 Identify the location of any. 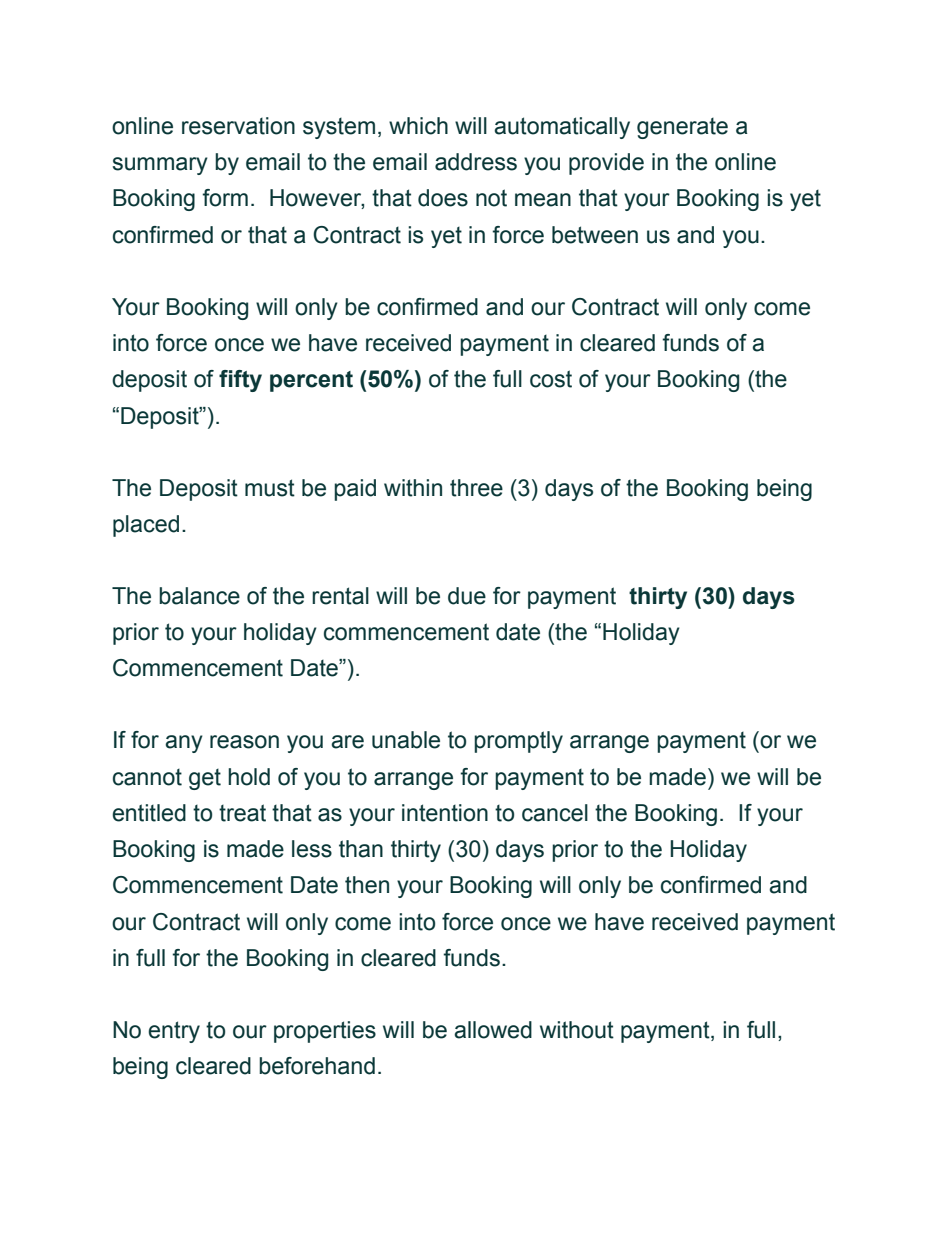
(184, 744).
